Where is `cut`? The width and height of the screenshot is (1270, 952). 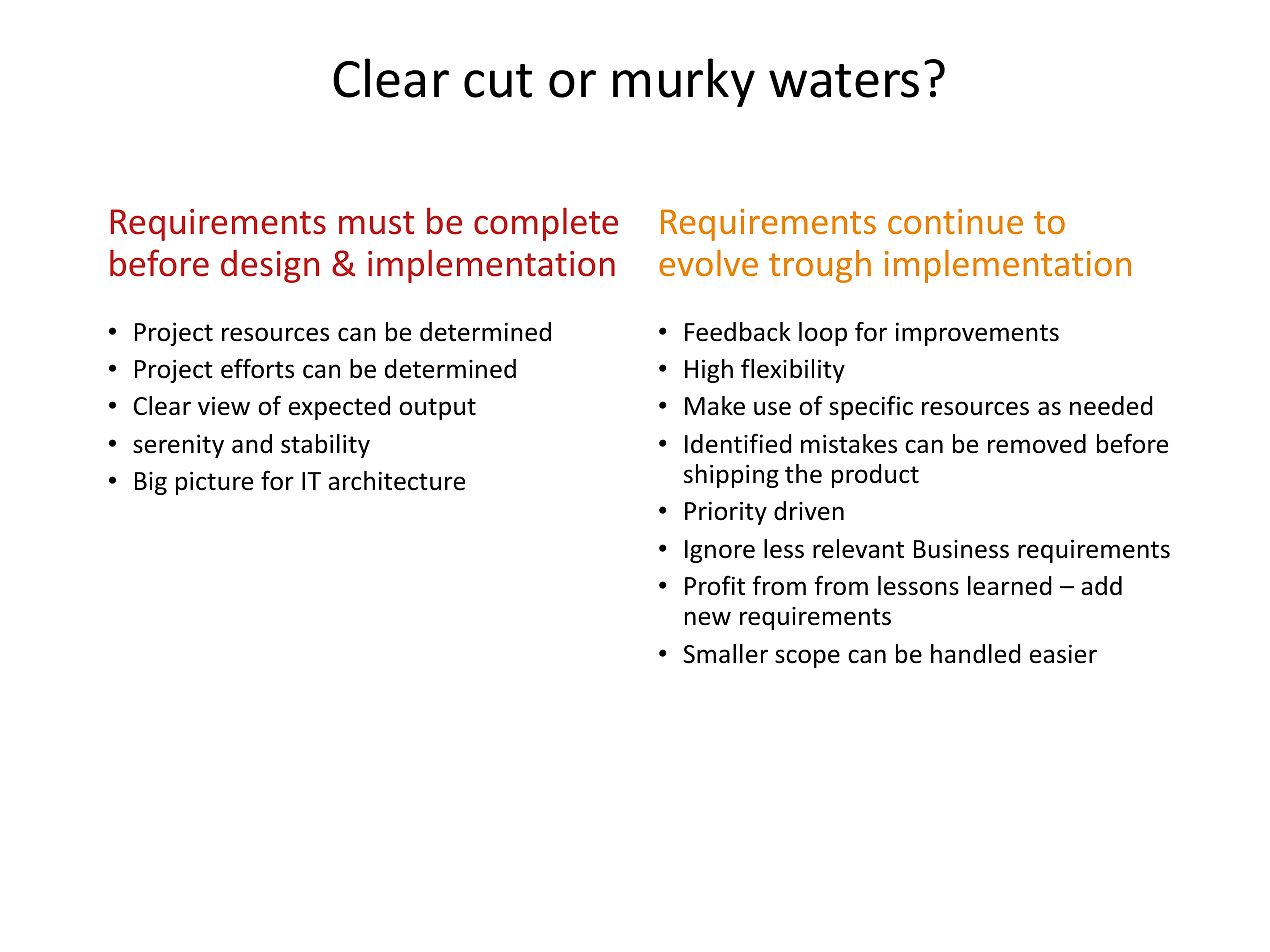 cut is located at coordinates (498, 81).
